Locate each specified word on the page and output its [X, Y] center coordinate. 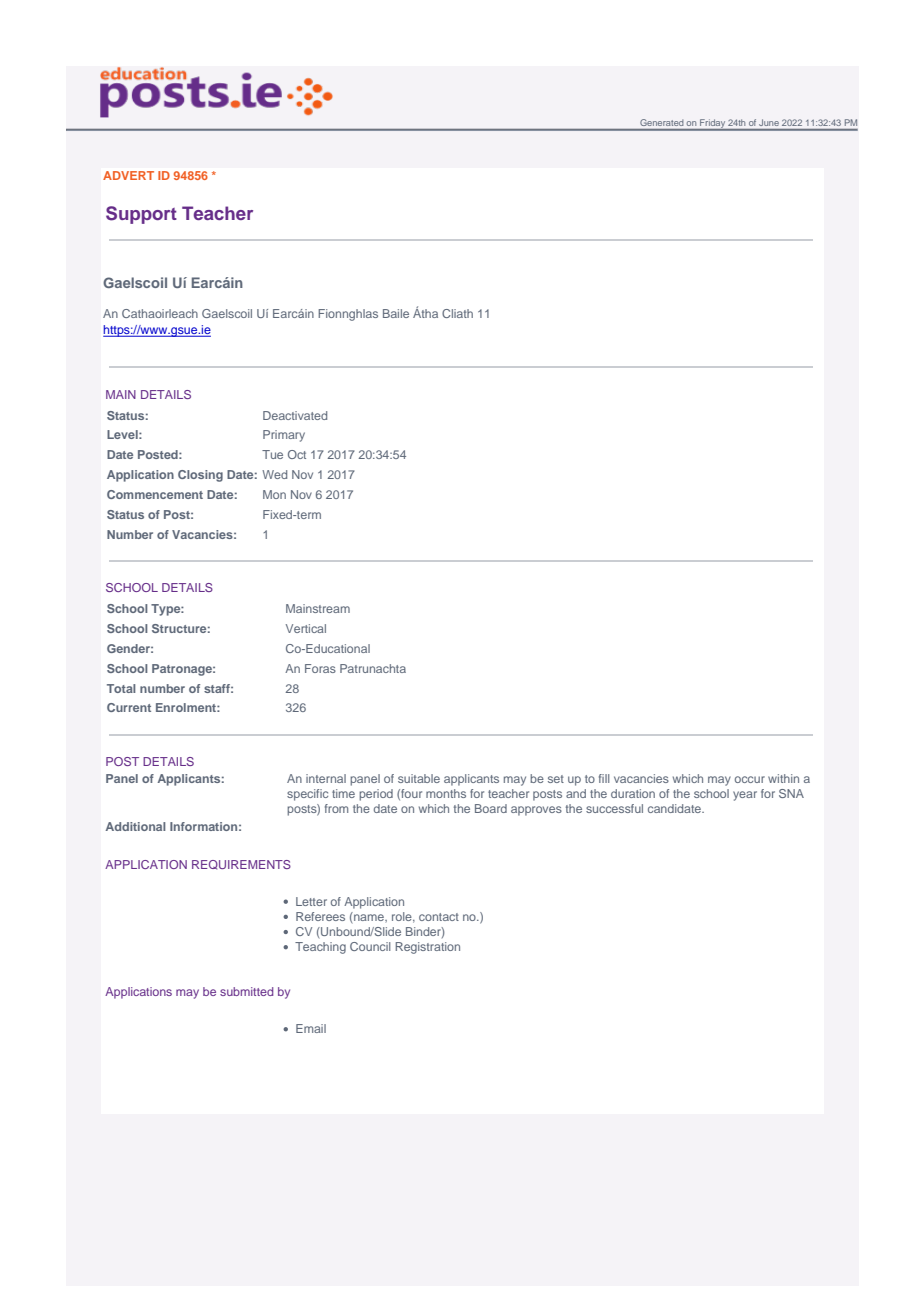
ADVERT [128, 175]
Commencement [155, 494]
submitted [246, 991]
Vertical [306, 628]
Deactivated [295, 415]
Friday [712, 125]
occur [750, 779]
